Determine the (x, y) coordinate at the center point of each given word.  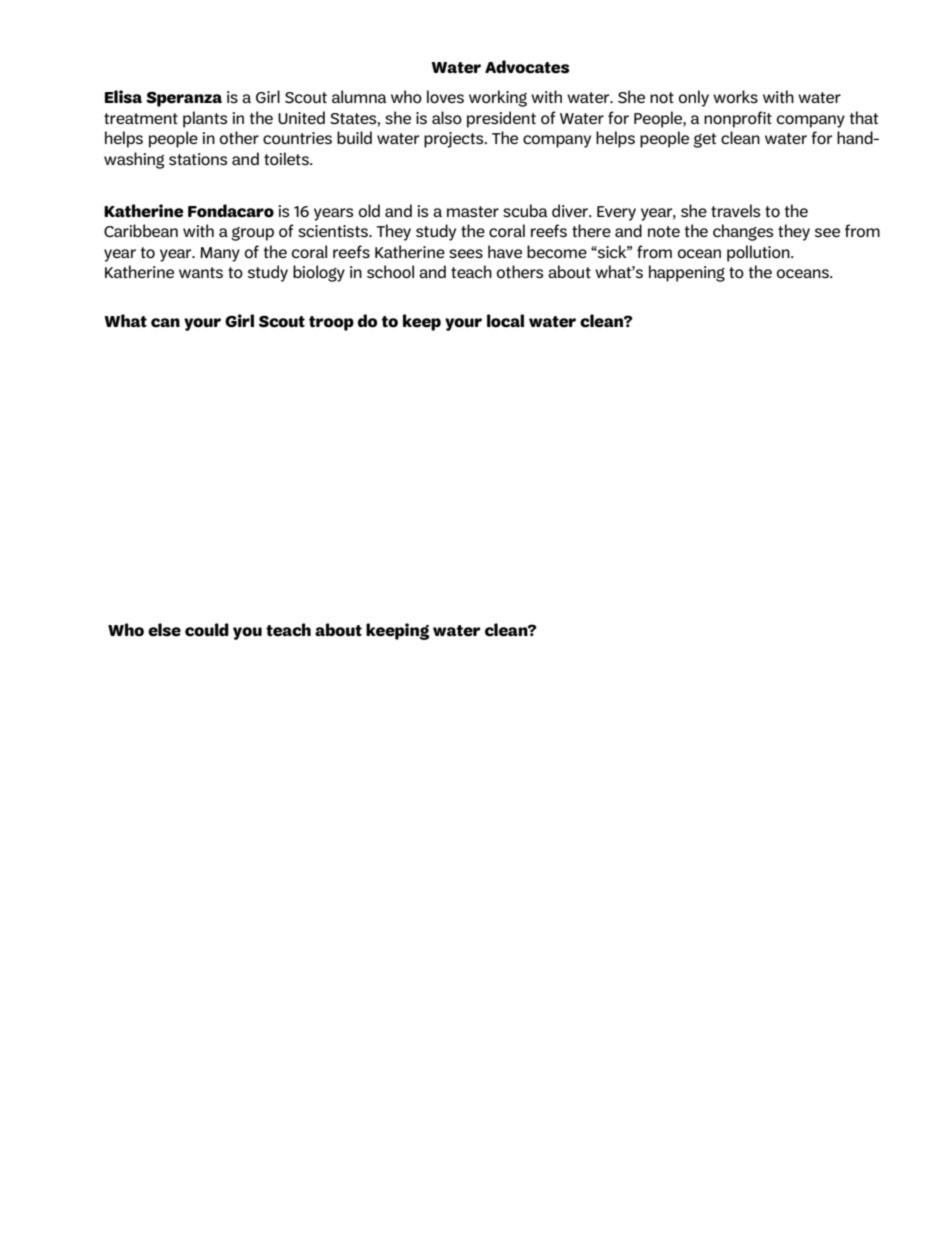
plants (205, 119)
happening (687, 273)
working (498, 98)
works (735, 96)
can (165, 323)
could (207, 630)
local (505, 321)
